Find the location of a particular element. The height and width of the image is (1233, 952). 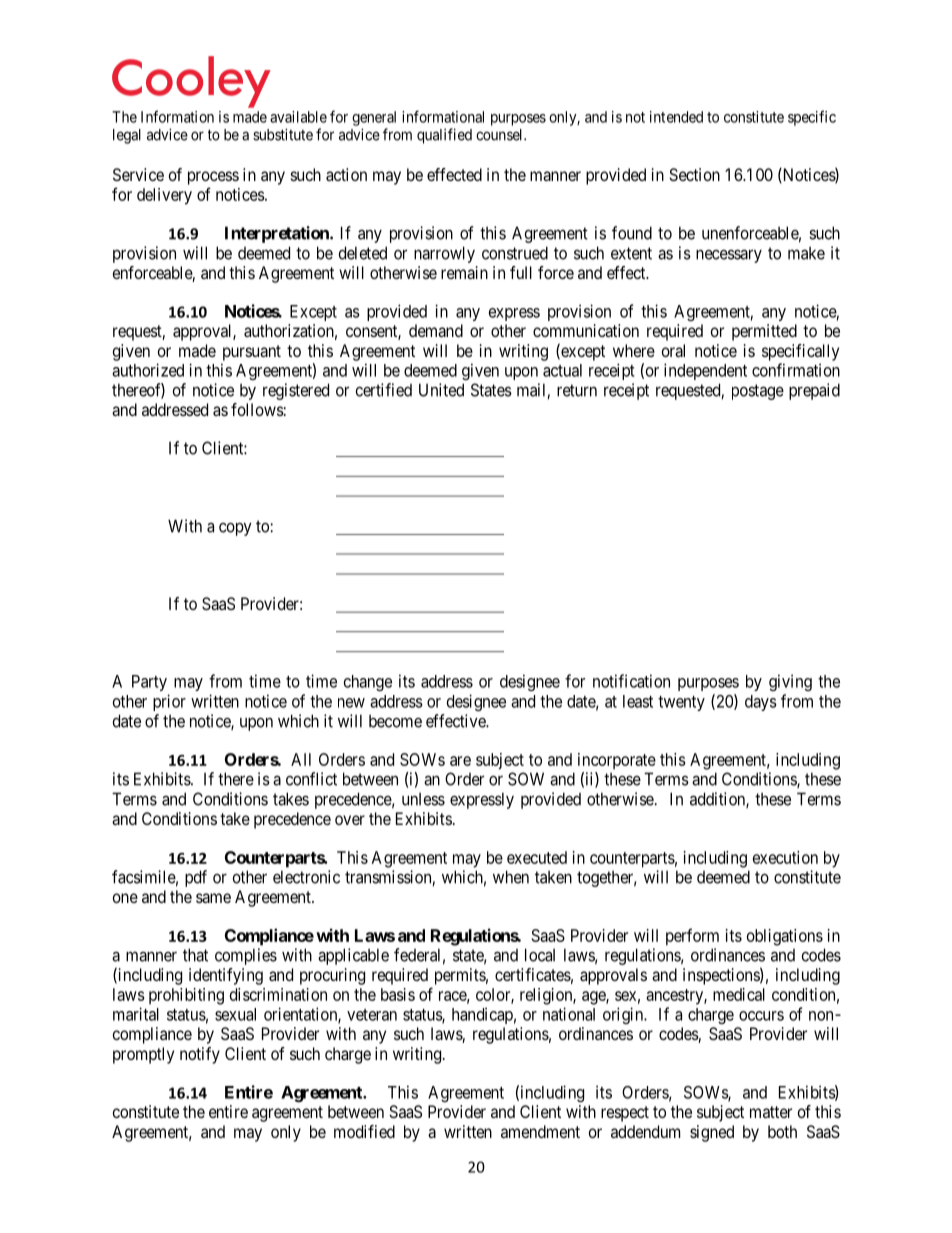

notify is located at coordinates (200, 1055).
